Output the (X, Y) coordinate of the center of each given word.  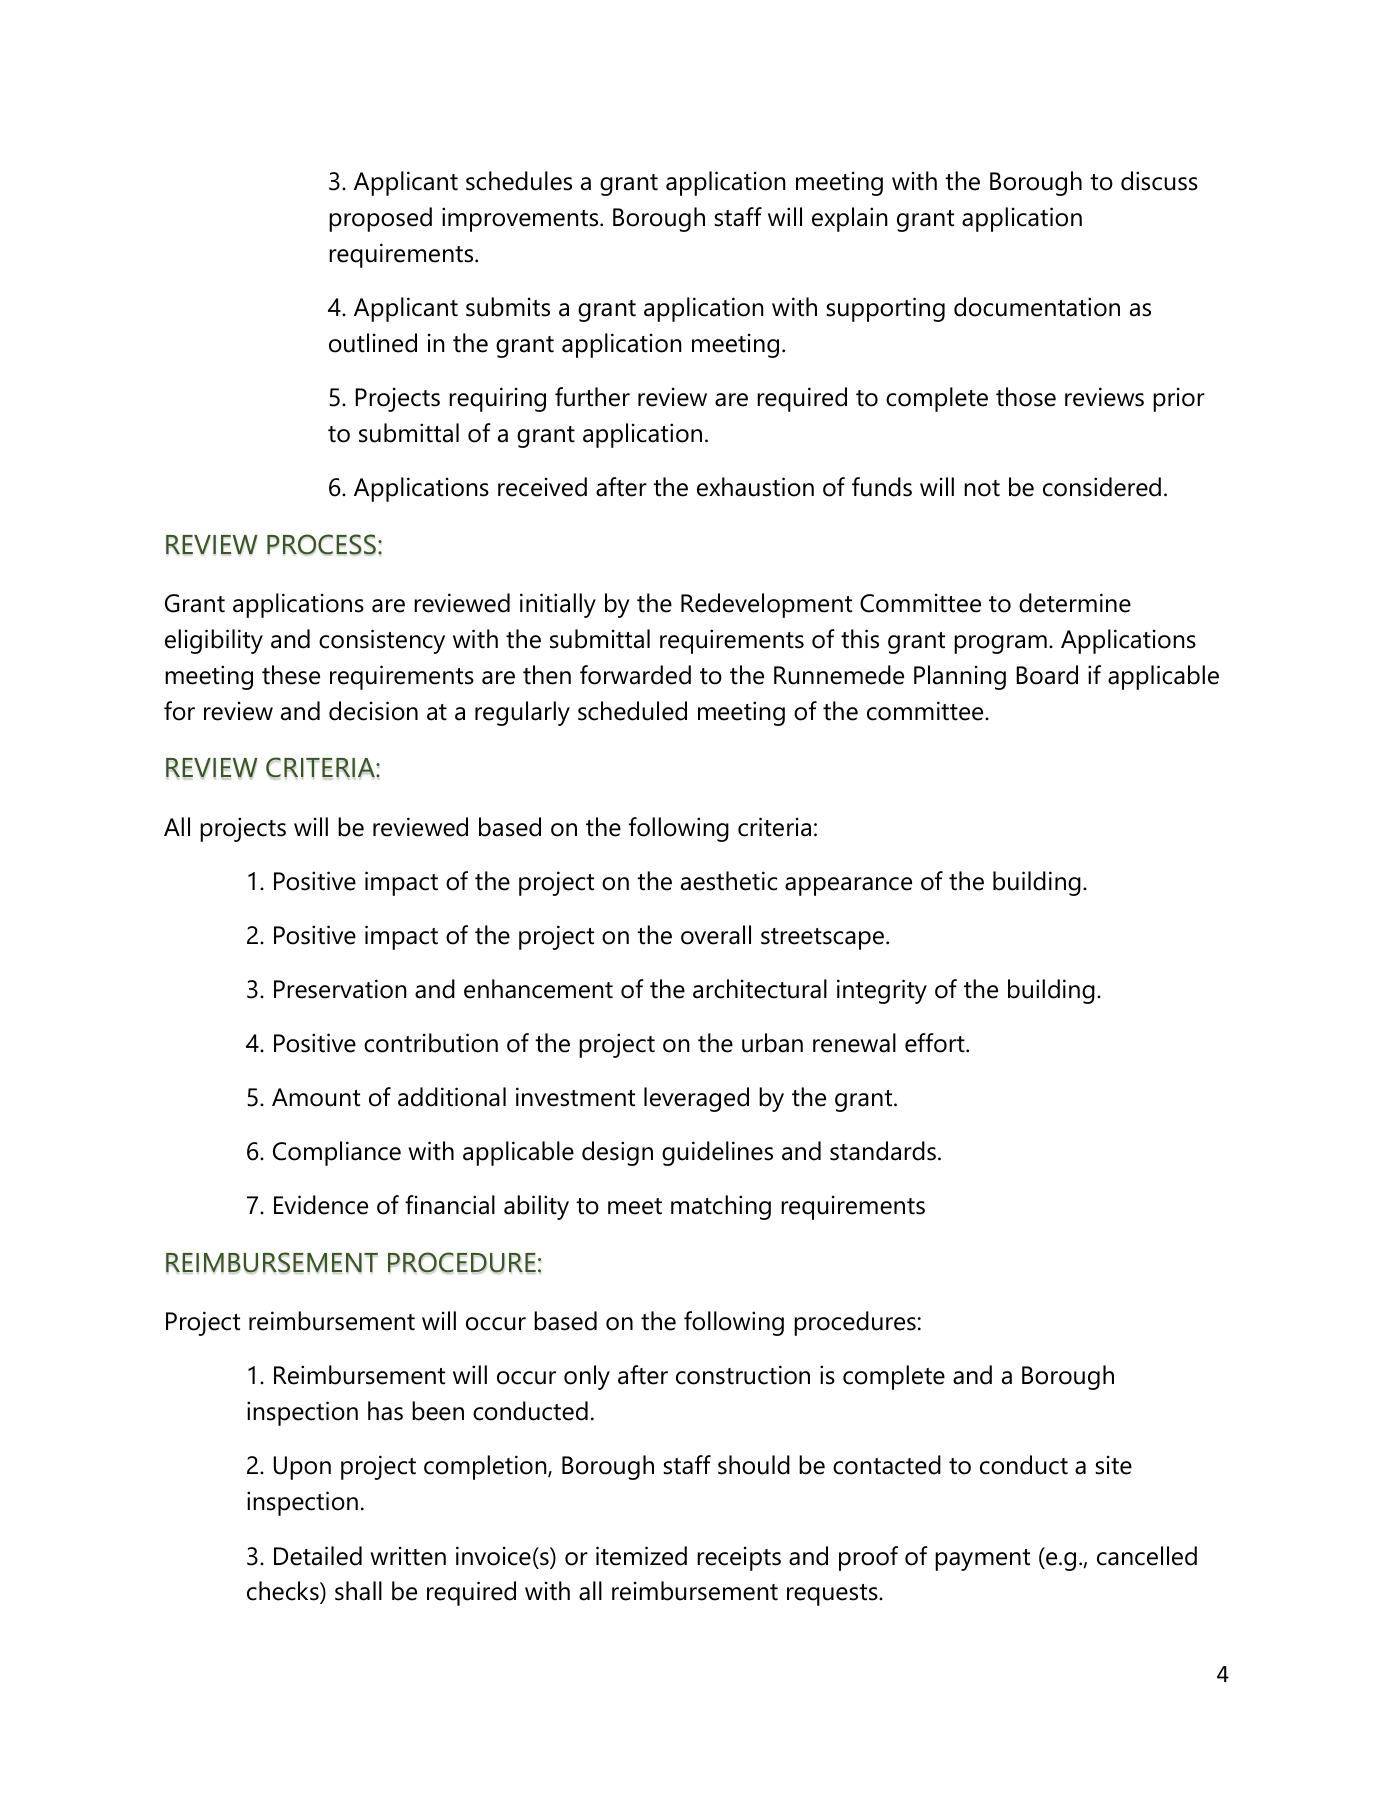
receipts (739, 1558)
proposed (380, 219)
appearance (848, 886)
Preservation (340, 989)
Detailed (318, 1556)
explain (850, 219)
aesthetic (729, 881)
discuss (1159, 181)
